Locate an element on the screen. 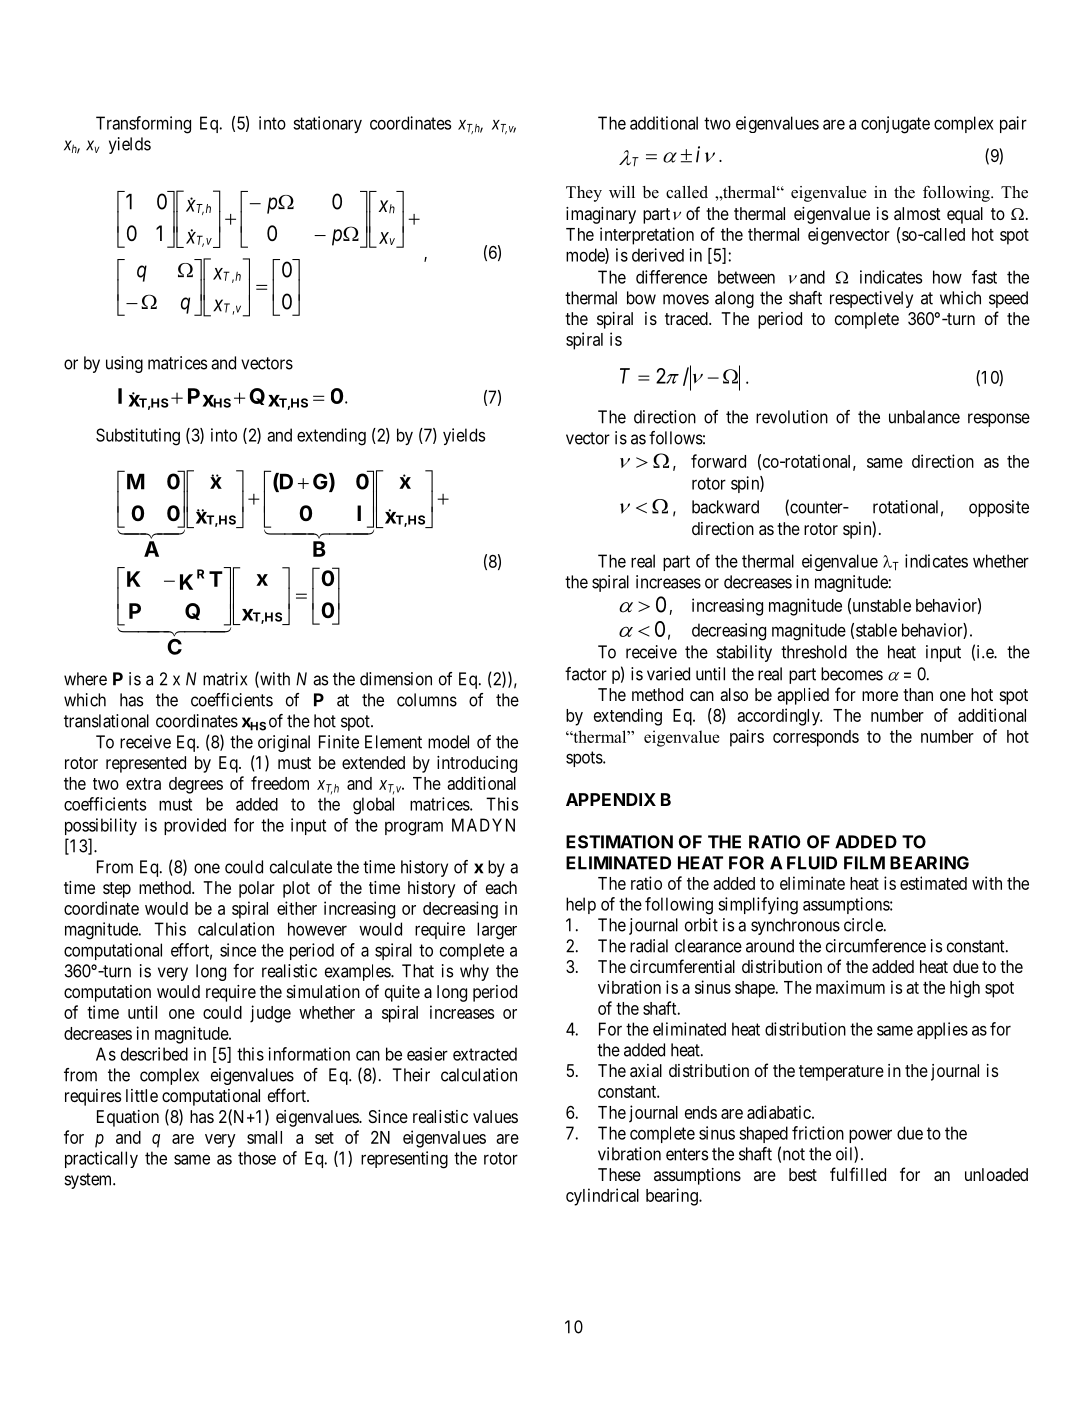 The width and height of the screenshot is (1083, 1401). matrix is located at coordinates (225, 679).
